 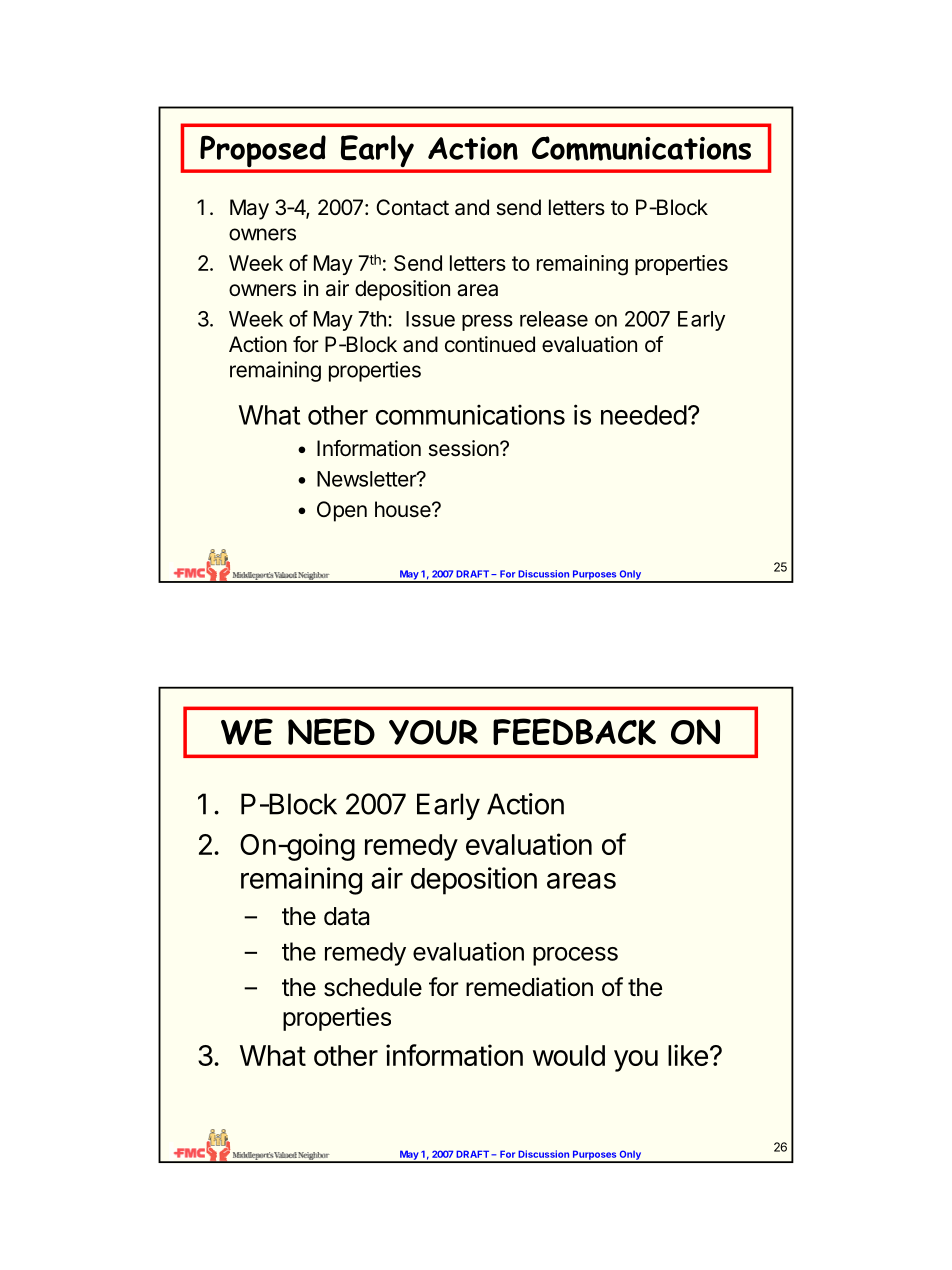 What do you see at coordinates (404, 509) in the document?
I see `house` at bounding box center [404, 509].
